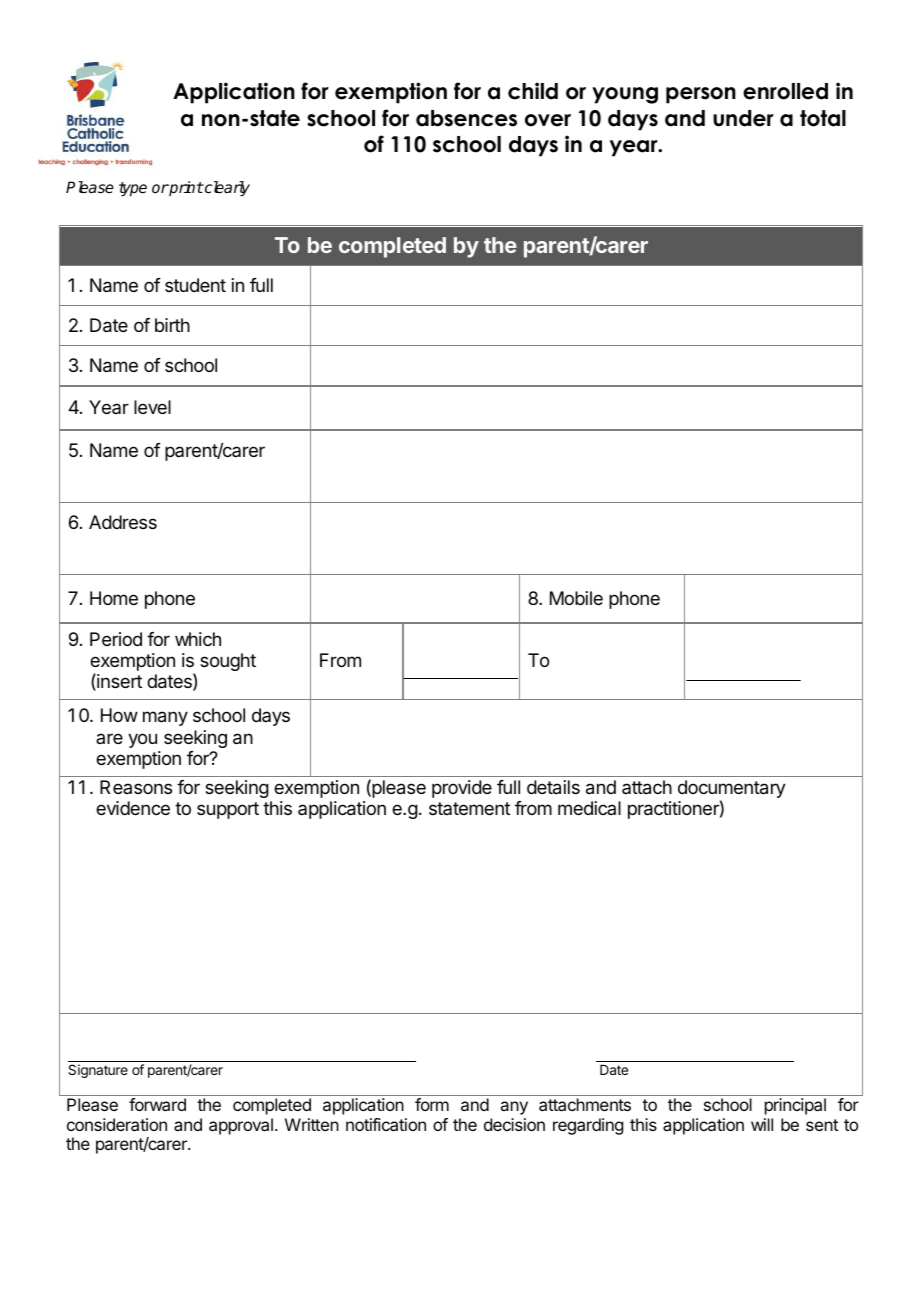  Describe the element at coordinates (743, 118) in the document. I see `under` at that location.
